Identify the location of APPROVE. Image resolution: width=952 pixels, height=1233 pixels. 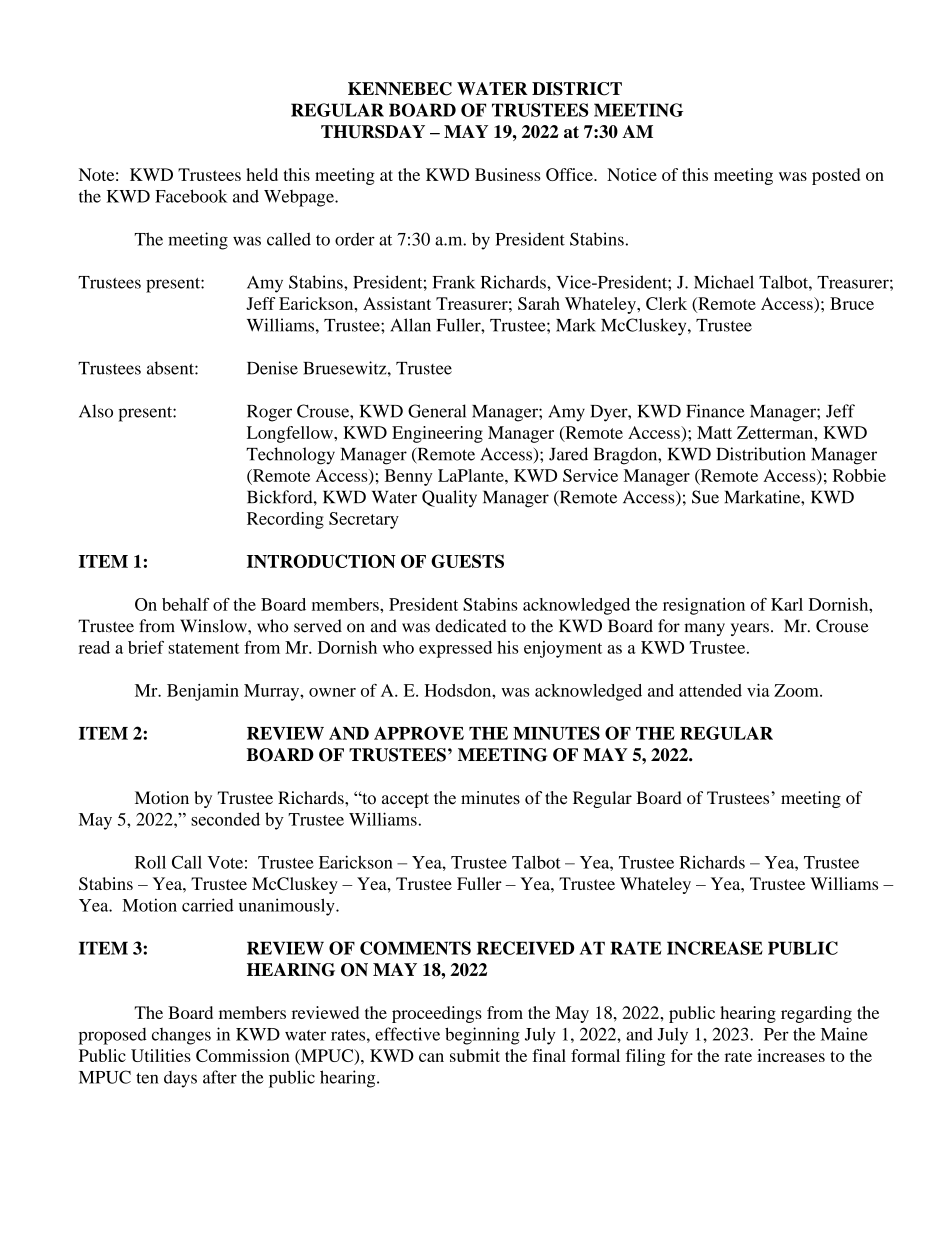
(419, 733).
